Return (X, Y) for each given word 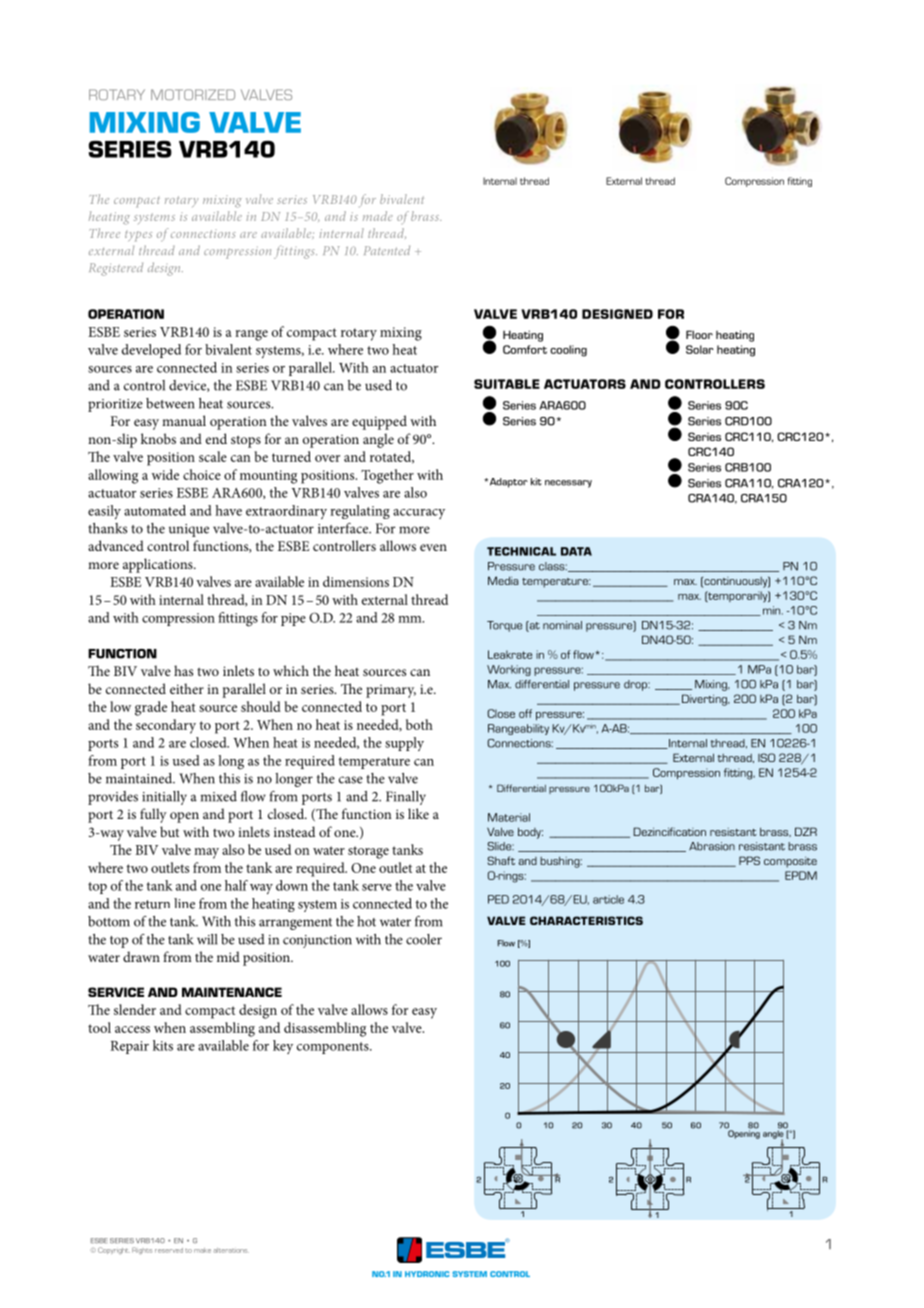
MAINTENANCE (232, 992)
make (202, 1250)
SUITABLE (507, 384)
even (433, 547)
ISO (766, 757)
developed (151, 351)
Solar (700, 349)
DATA (576, 551)
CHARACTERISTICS (586, 920)
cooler (424, 939)
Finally (406, 798)
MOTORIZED (193, 94)
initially (164, 798)
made (378, 216)
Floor (699, 334)
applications (159, 565)
